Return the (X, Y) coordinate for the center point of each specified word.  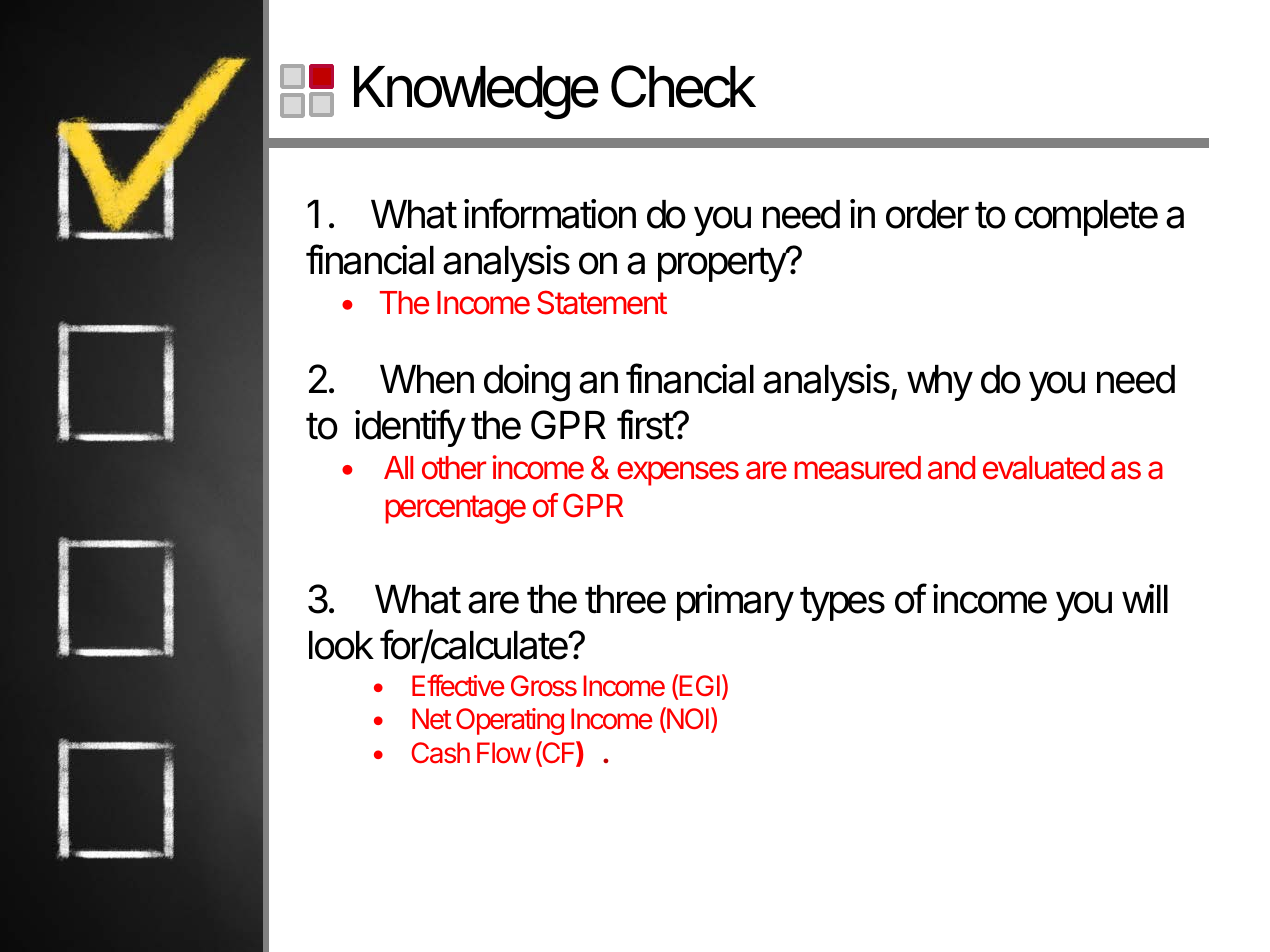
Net (431, 719)
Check (683, 86)
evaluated (1043, 468)
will (1145, 598)
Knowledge (476, 92)
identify (410, 428)
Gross (544, 686)
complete (1086, 218)
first (646, 424)
